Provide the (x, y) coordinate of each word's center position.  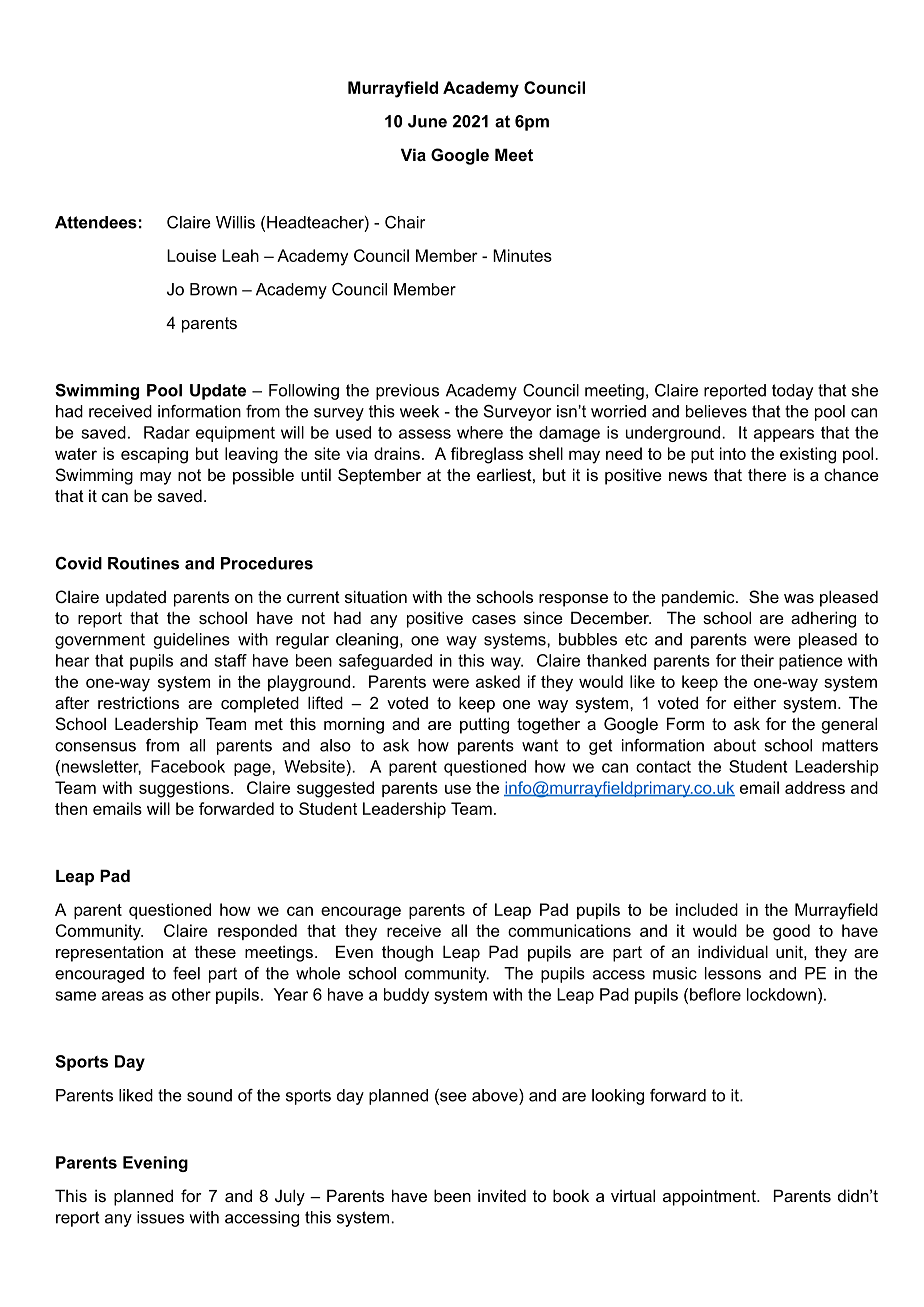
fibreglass (487, 455)
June (427, 121)
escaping (154, 455)
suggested (335, 789)
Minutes (522, 255)
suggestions (184, 789)
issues (160, 1217)
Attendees (96, 222)
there (767, 474)
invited (502, 1195)
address (815, 787)
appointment (710, 1197)
